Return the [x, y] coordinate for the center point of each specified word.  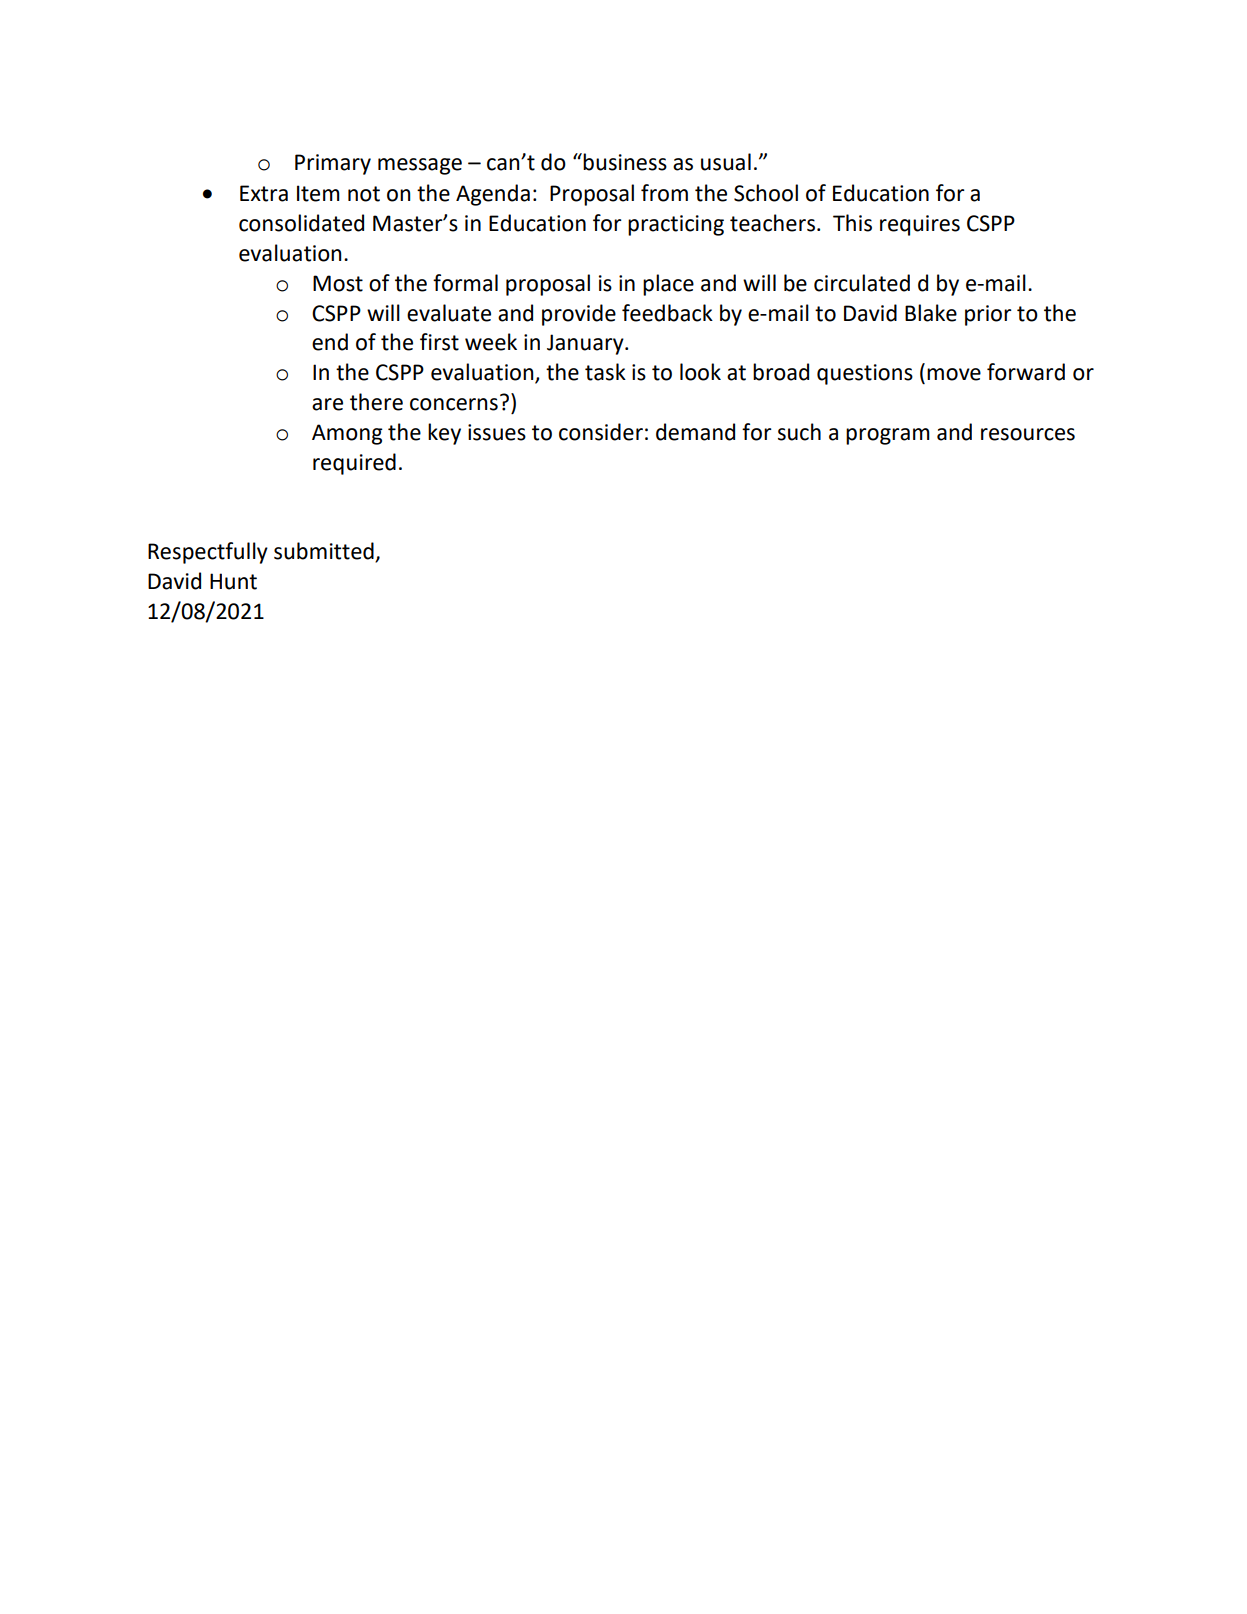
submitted [325, 552]
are [327, 404]
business [625, 162]
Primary [333, 164]
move [954, 374]
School [766, 193]
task [605, 372]
